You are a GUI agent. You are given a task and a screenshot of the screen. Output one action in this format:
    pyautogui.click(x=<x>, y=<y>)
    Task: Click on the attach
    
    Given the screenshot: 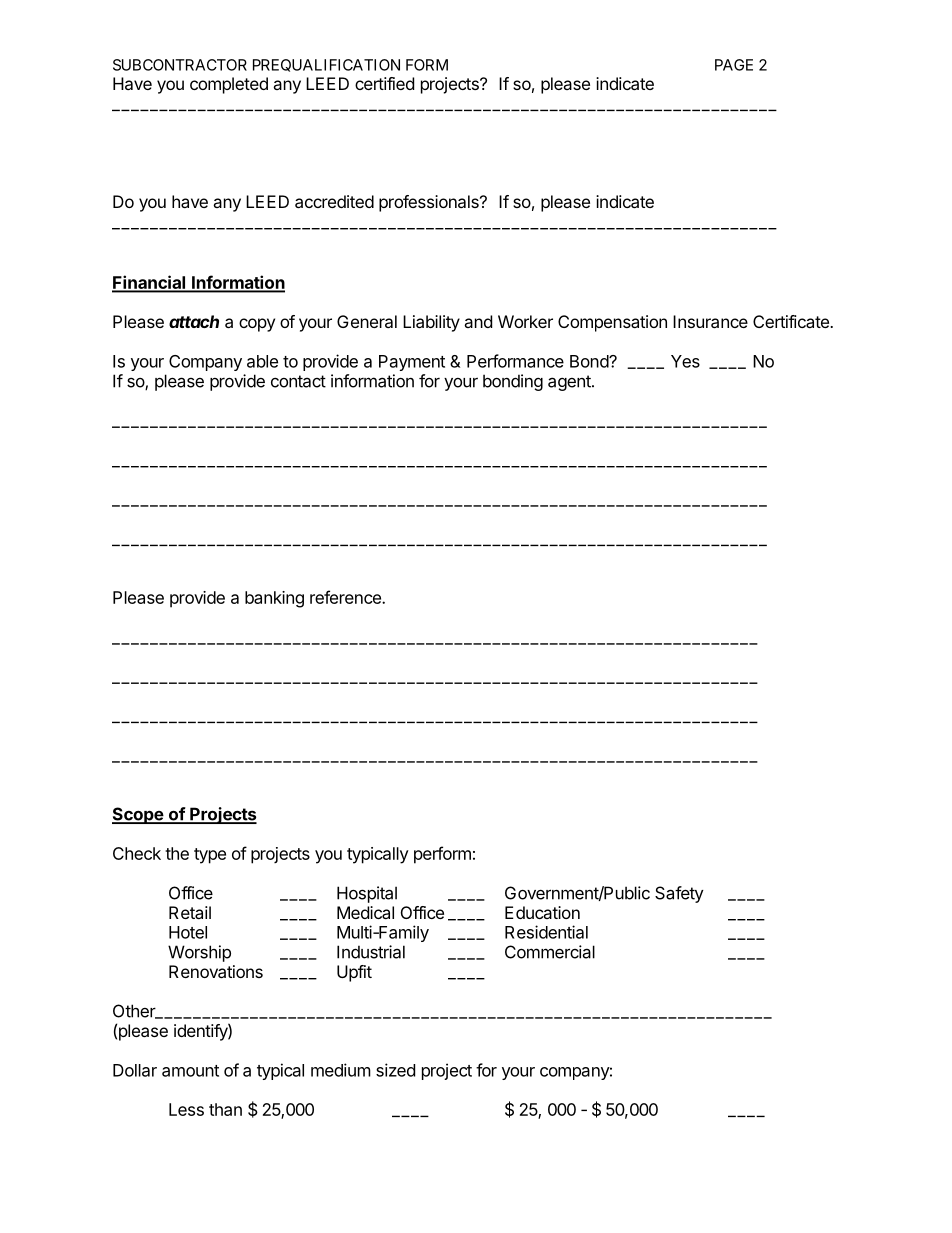 What is the action you would take?
    pyautogui.click(x=194, y=321)
